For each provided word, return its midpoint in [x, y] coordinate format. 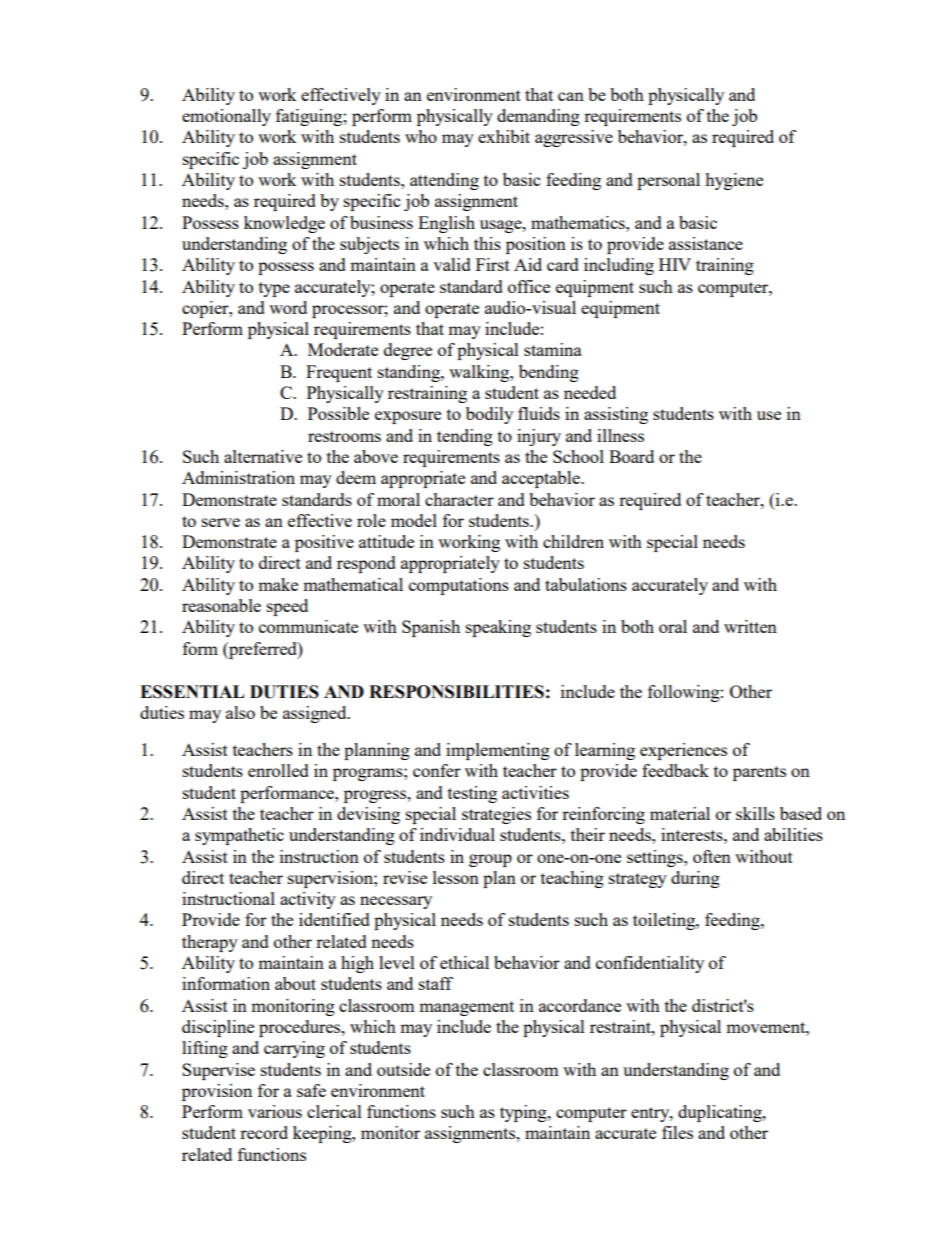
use [769, 415]
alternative [263, 456]
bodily [489, 415]
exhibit [504, 136]
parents [759, 773]
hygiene [734, 181]
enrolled [278, 770]
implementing [498, 751]
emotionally [226, 117]
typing [524, 1113]
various [275, 1111]
